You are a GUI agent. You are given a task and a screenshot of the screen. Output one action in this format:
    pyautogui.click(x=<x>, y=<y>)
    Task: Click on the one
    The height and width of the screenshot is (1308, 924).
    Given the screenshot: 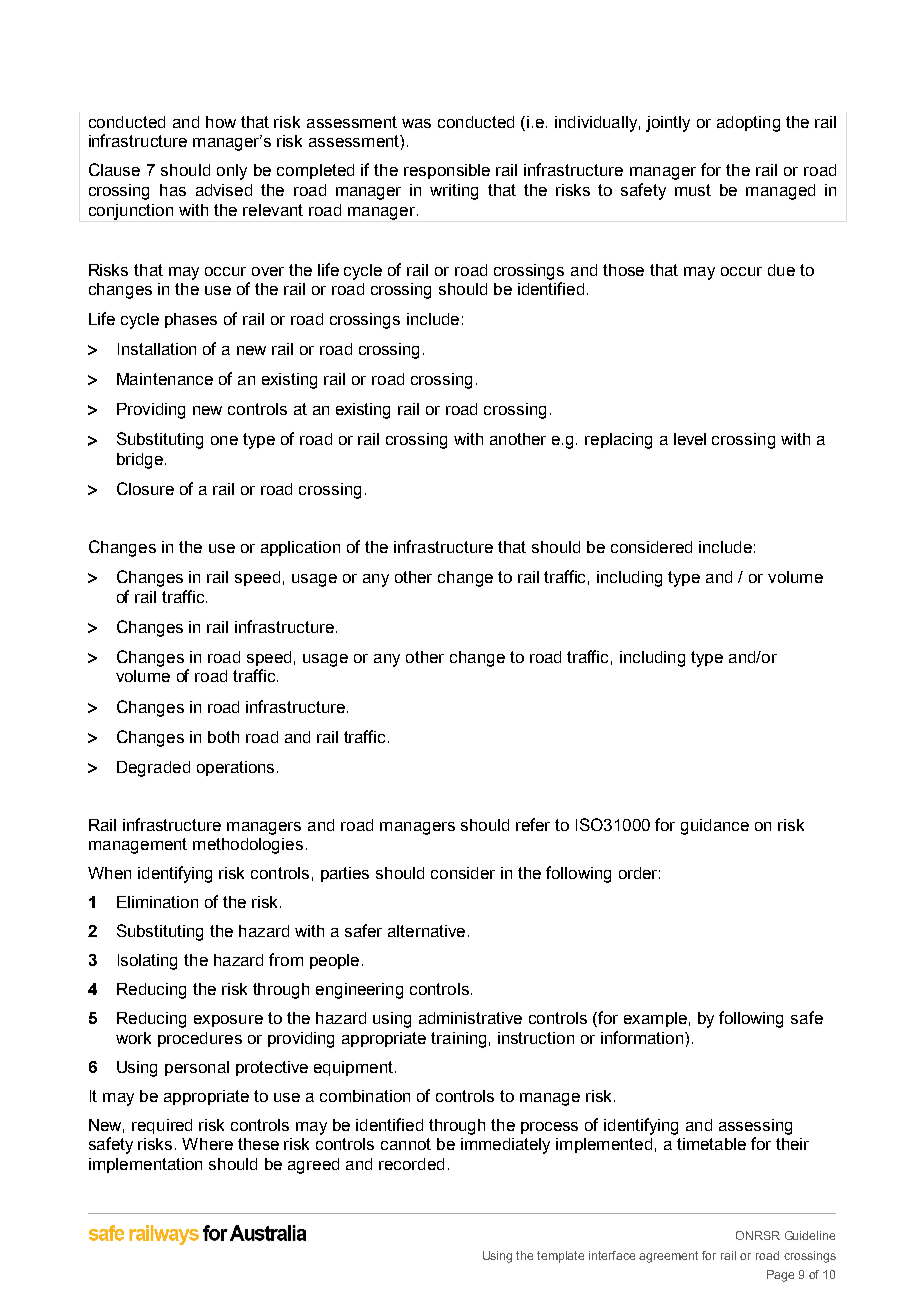 What is the action you would take?
    pyautogui.click(x=224, y=440)
